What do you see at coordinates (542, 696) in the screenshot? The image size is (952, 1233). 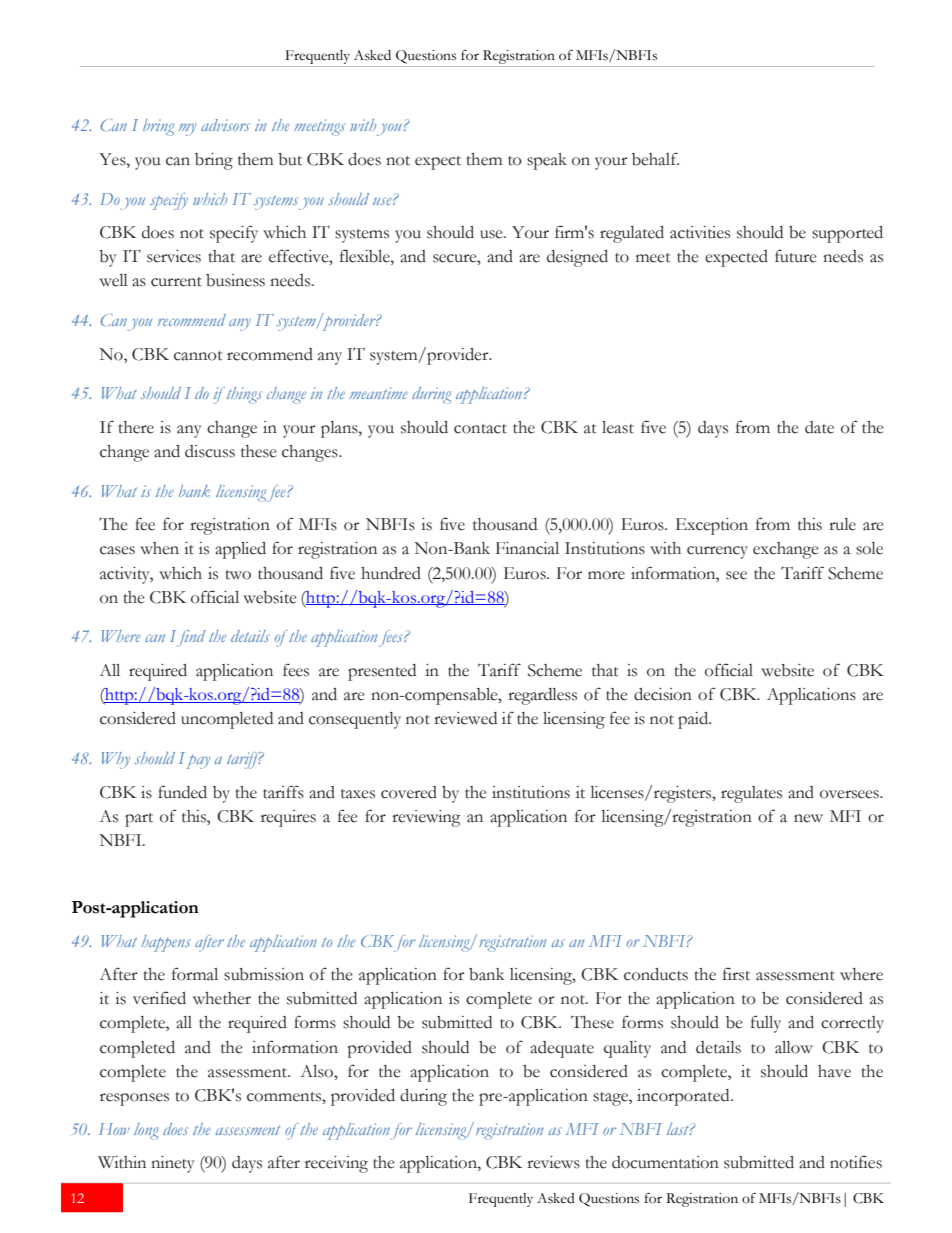 I see `regardless` at bounding box center [542, 696].
